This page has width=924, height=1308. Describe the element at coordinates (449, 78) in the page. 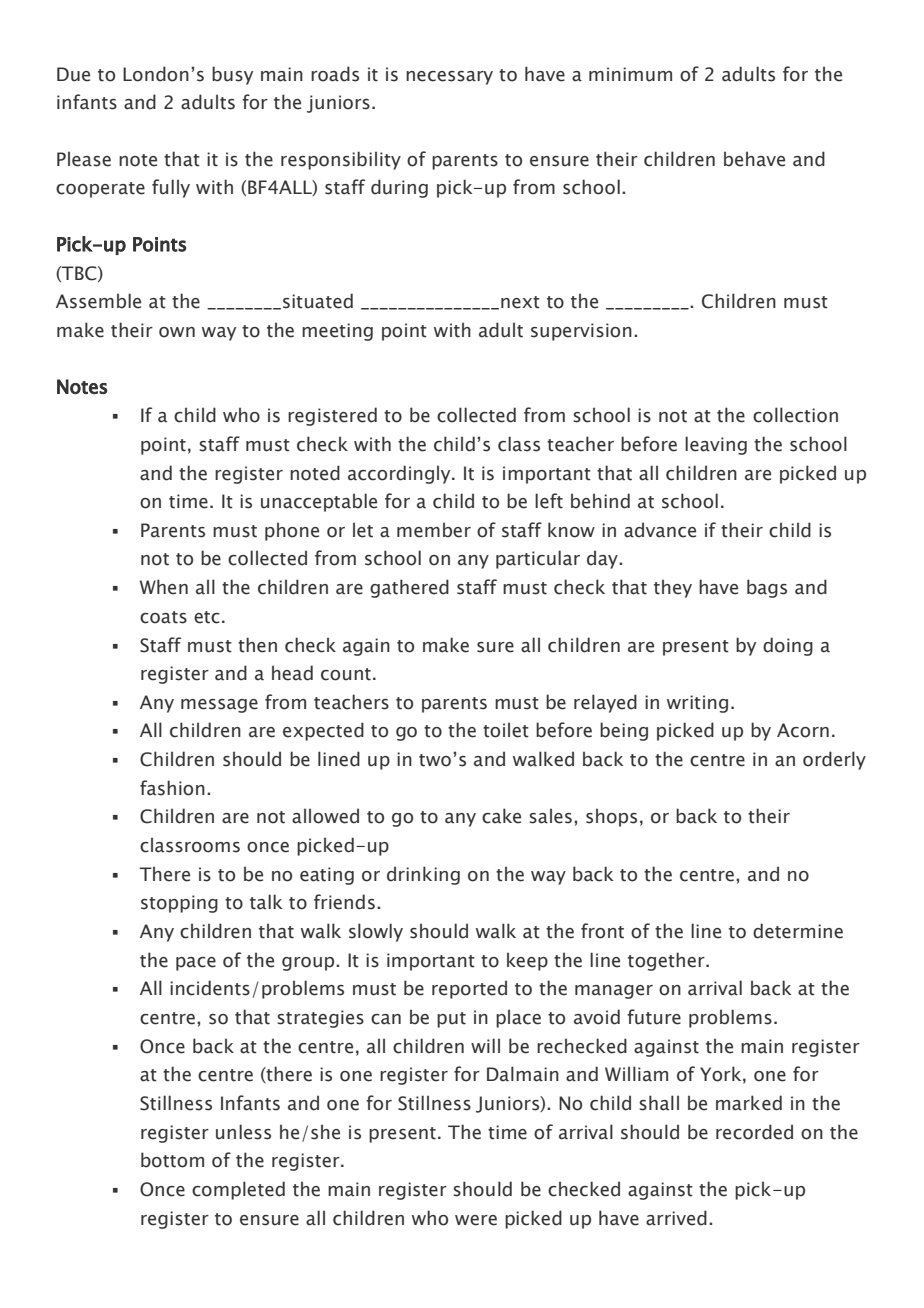

I see `necessary` at that location.
